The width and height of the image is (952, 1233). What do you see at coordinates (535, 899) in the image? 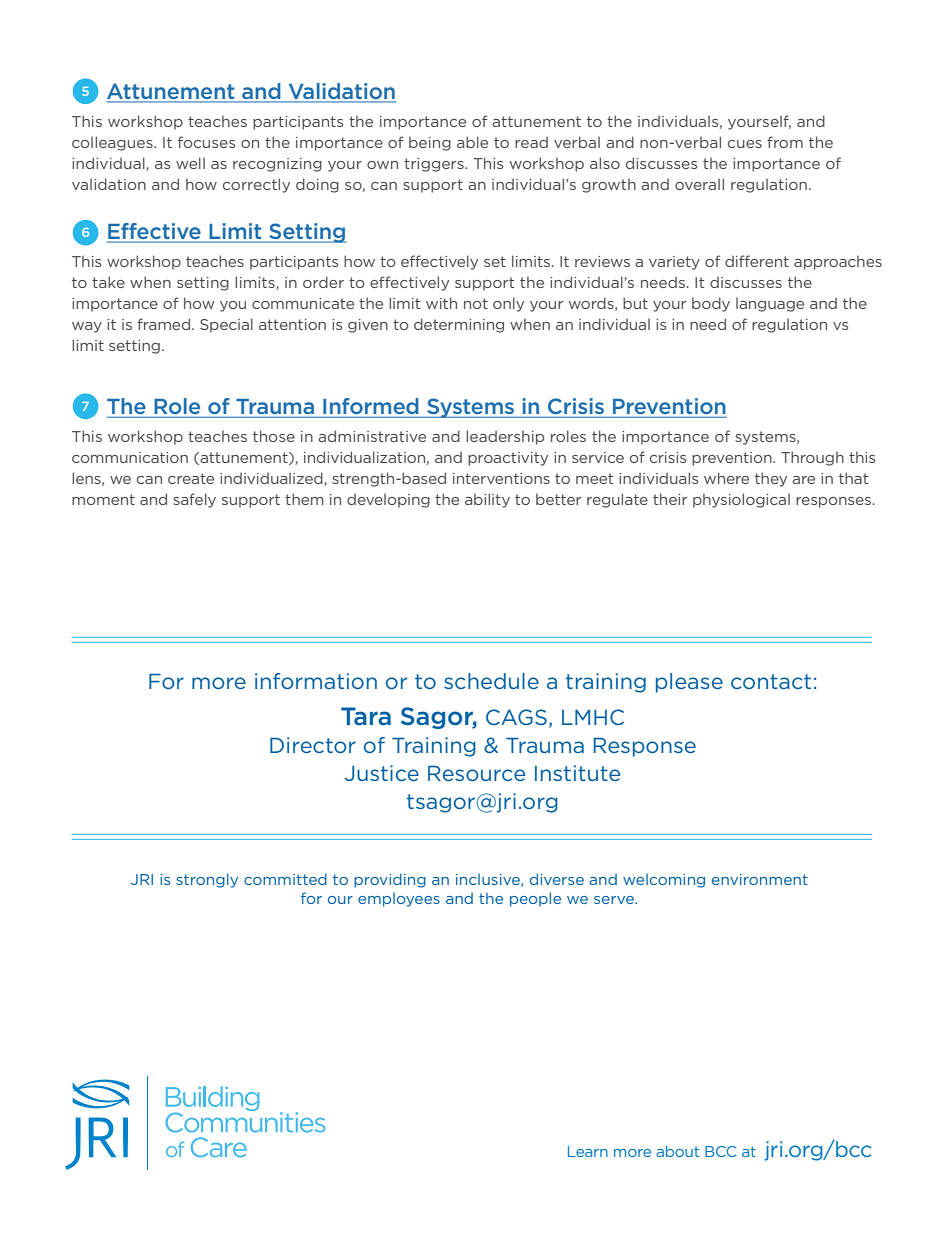
I see `people` at bounding box center [535, 899].
